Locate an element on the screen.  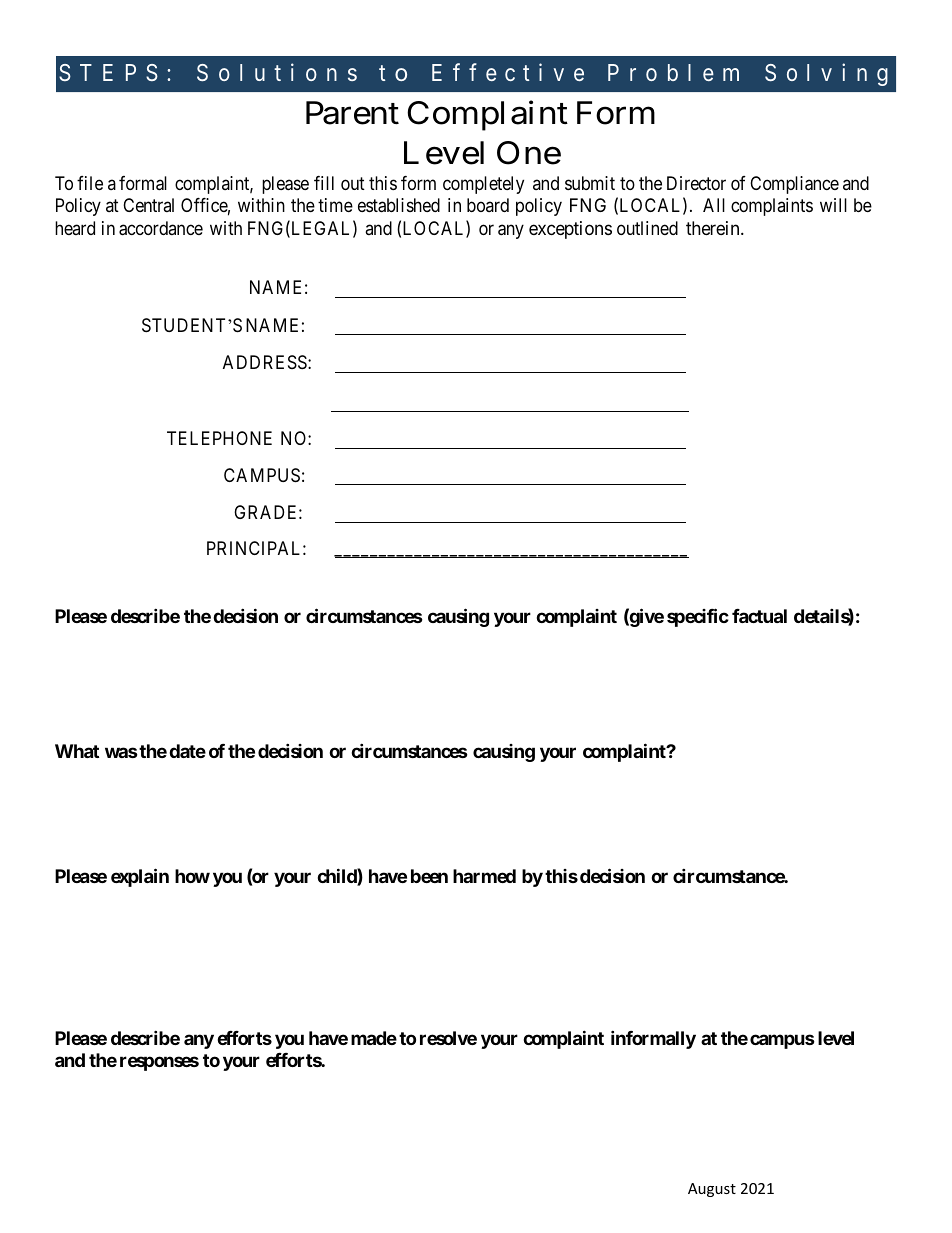
harmed is located at coordinates (484, 876).
